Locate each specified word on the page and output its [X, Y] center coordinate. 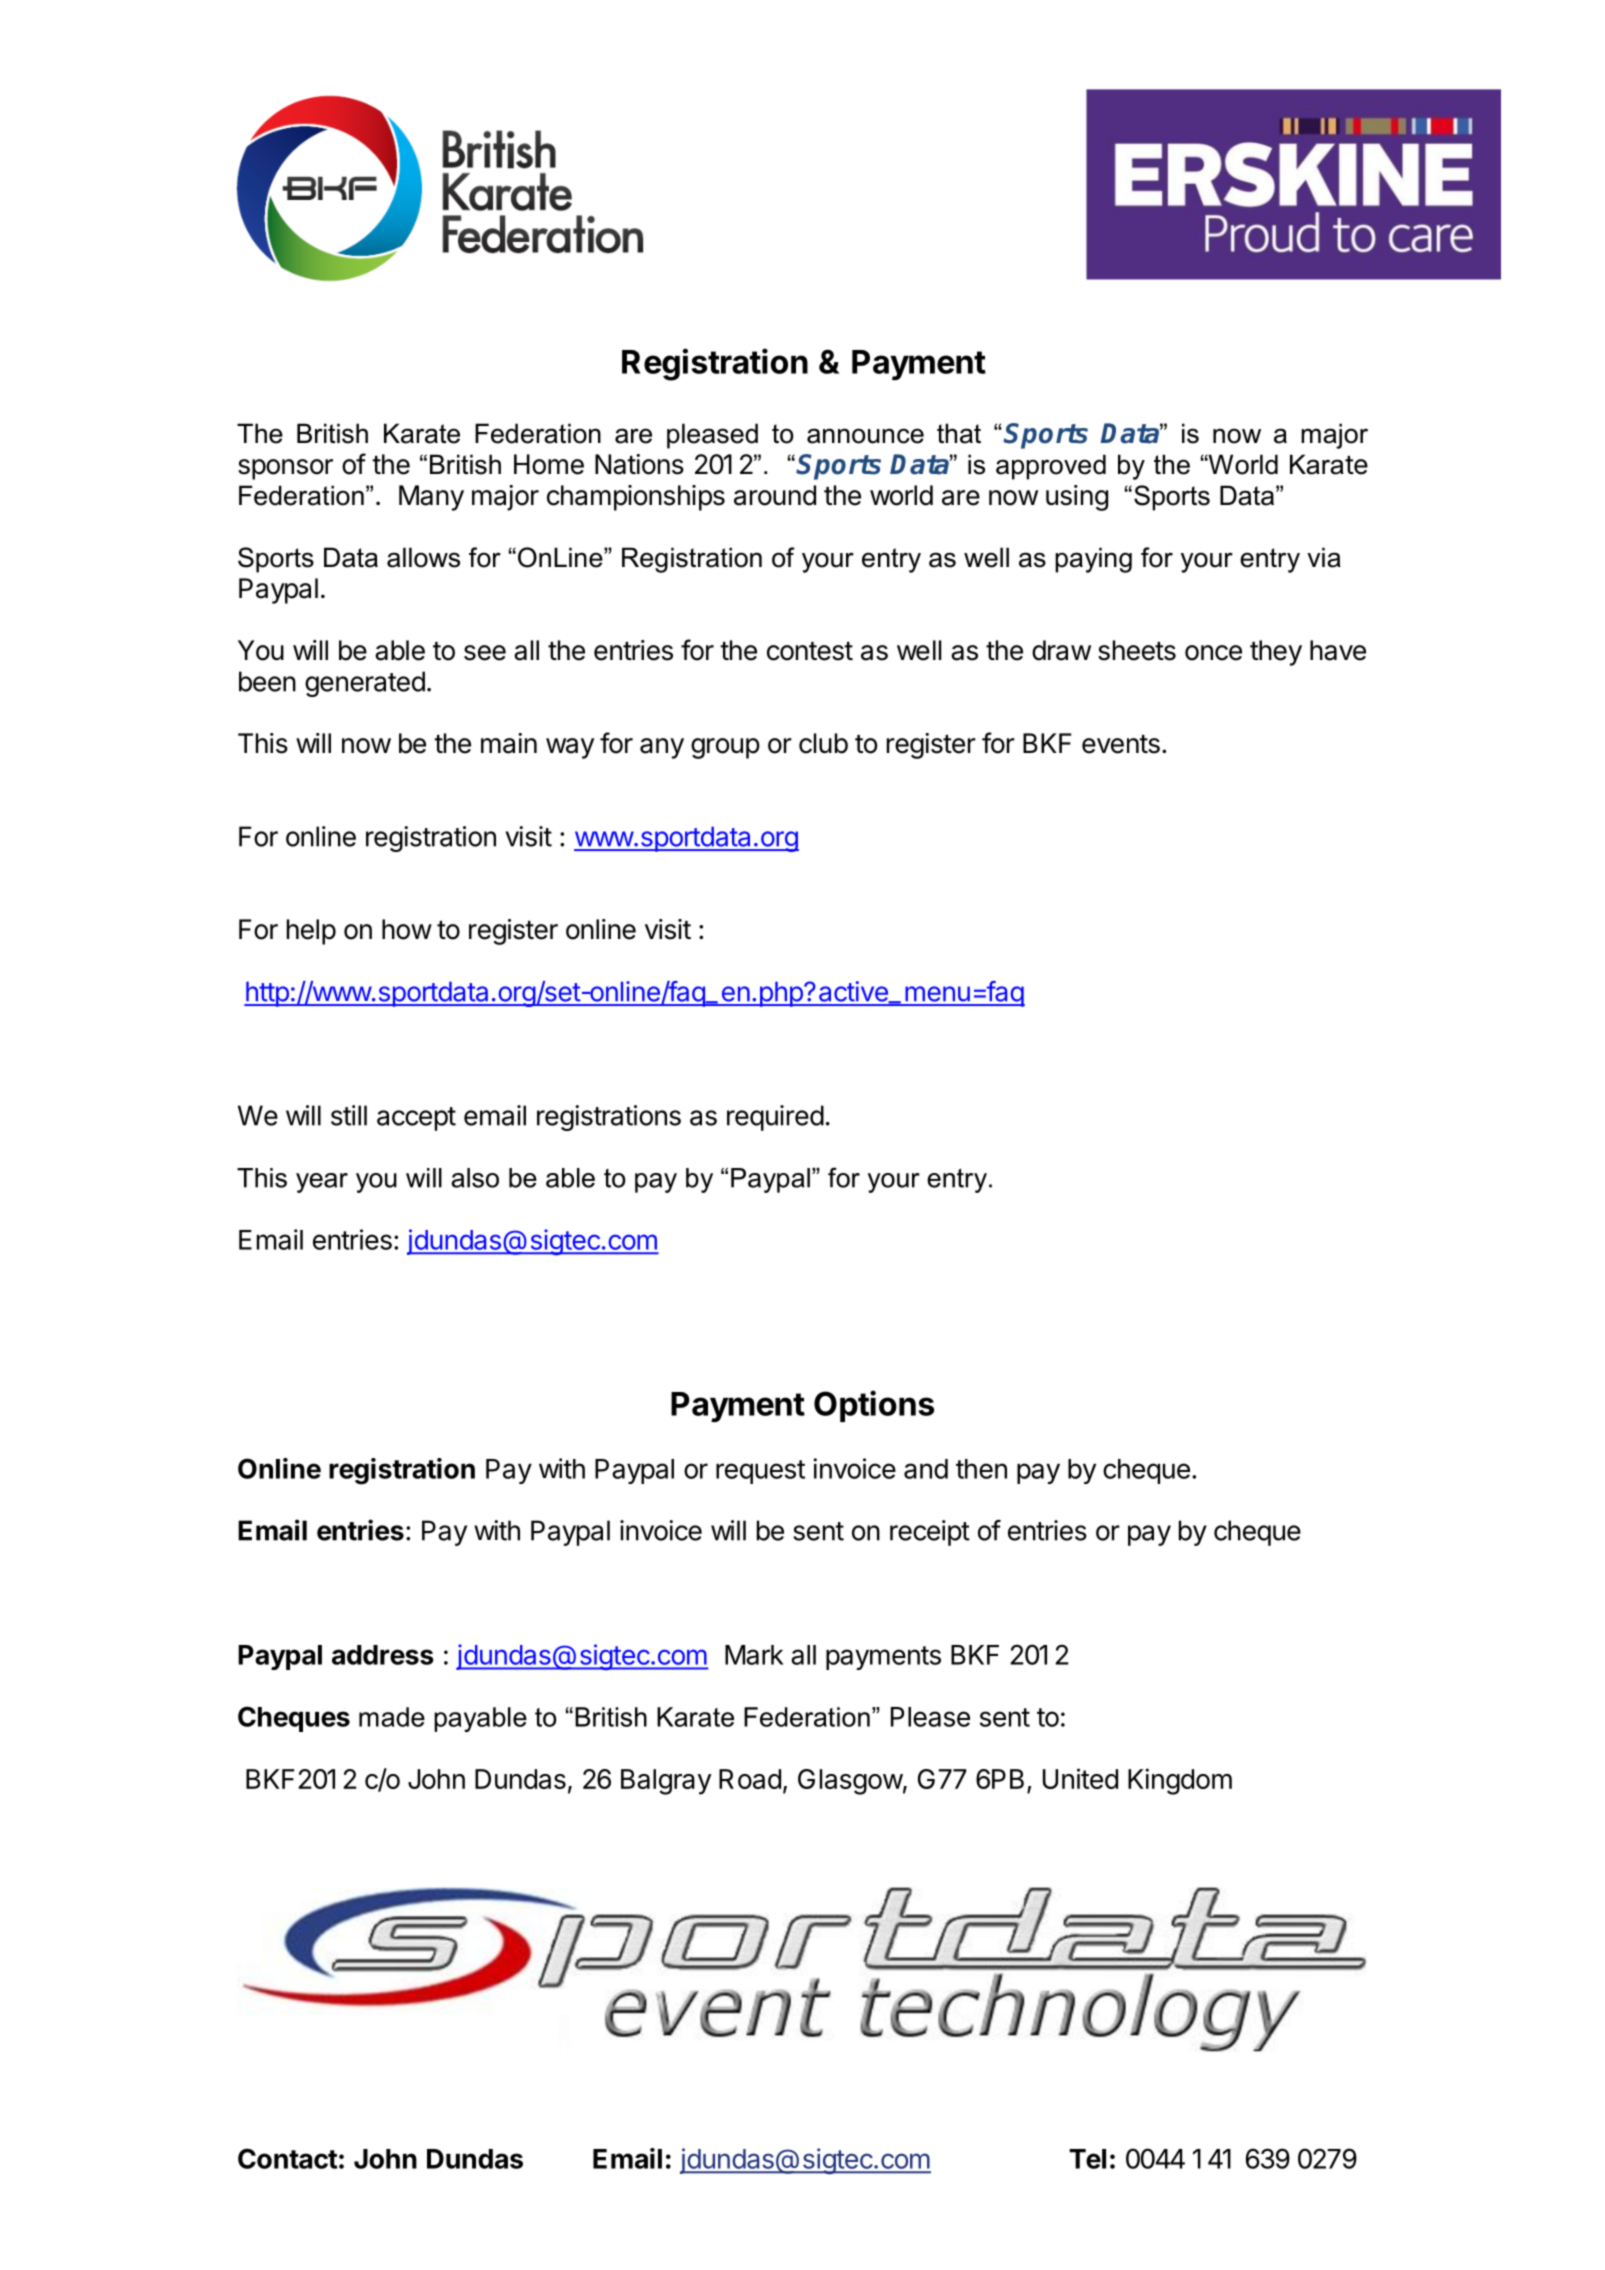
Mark [754, 1655]
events [1121, 744]
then [981, 1469]
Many [431, 498]
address [383, 1655]
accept [416, 1119]
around [775, 495]
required [775, 1118]
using [1077, 498]
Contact [288, 2158]
